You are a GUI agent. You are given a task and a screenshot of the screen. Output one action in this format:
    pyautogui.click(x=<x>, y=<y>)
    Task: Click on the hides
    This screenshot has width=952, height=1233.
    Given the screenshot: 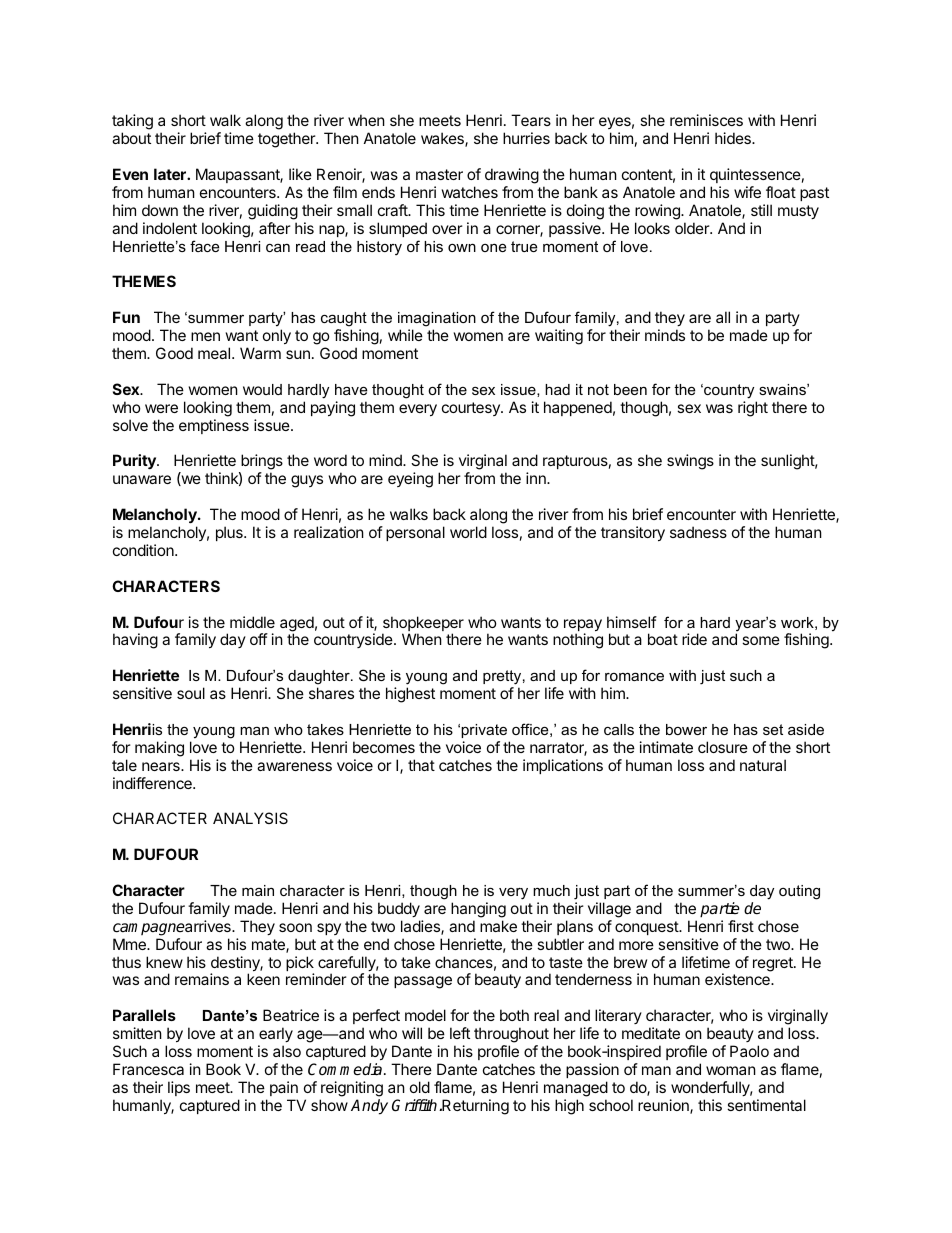 What is the action you would take?
    pyautogui.click(x=734, y=138)
